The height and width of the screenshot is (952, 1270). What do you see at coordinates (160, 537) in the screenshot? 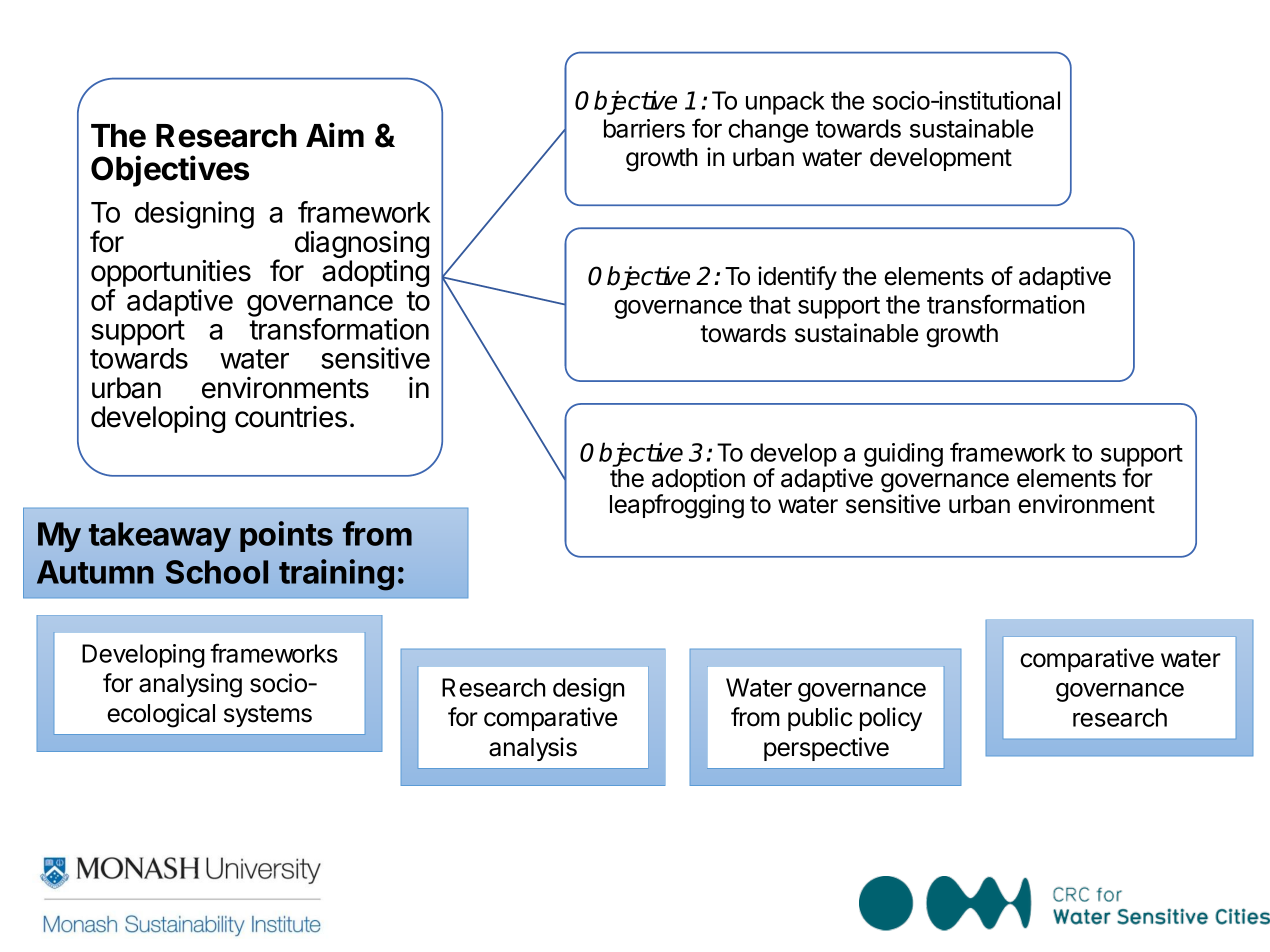
I see `takeaway` at bounding box center [160, 537].
